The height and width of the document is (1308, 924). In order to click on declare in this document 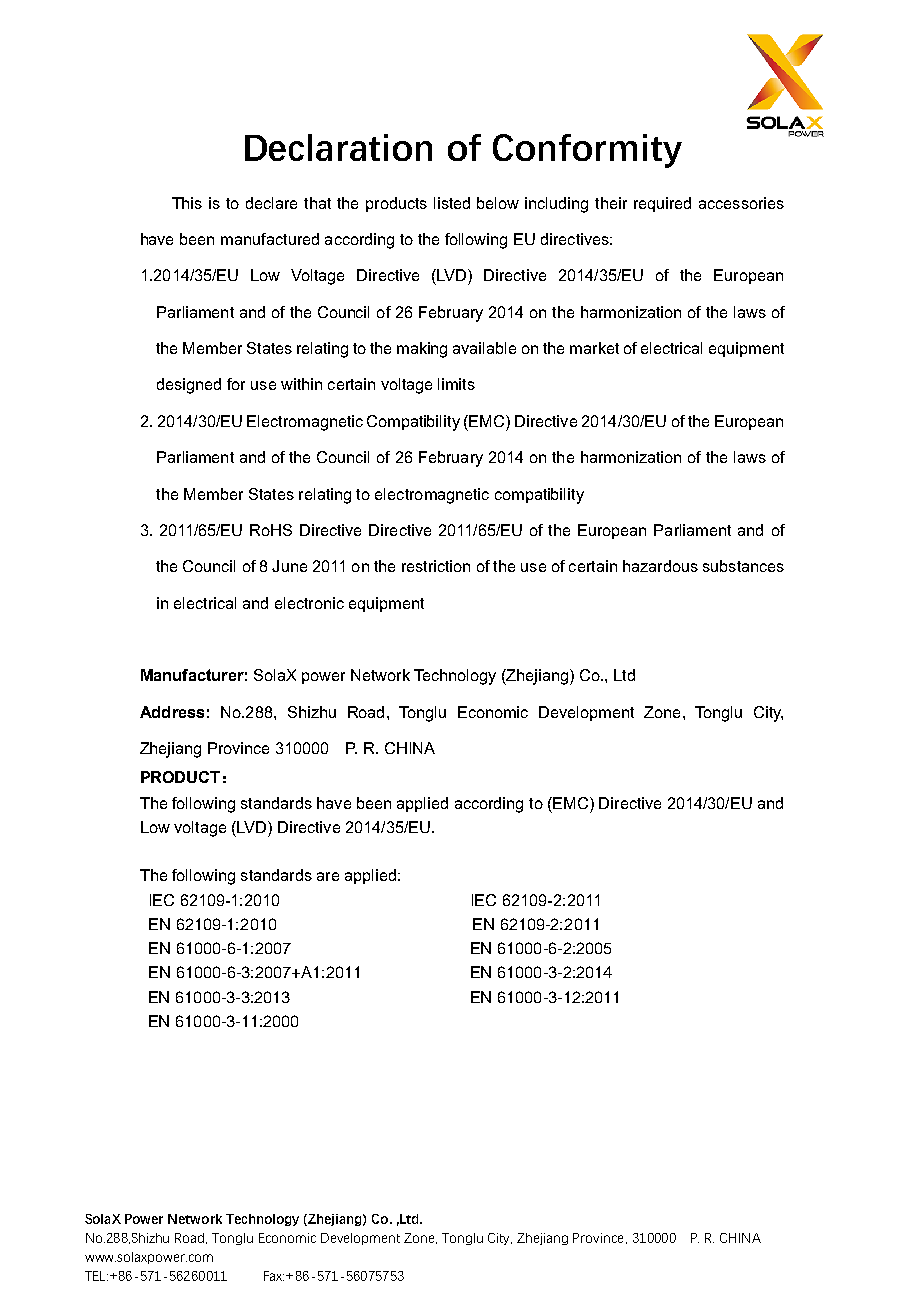, I will do `click(271, 203)`.
